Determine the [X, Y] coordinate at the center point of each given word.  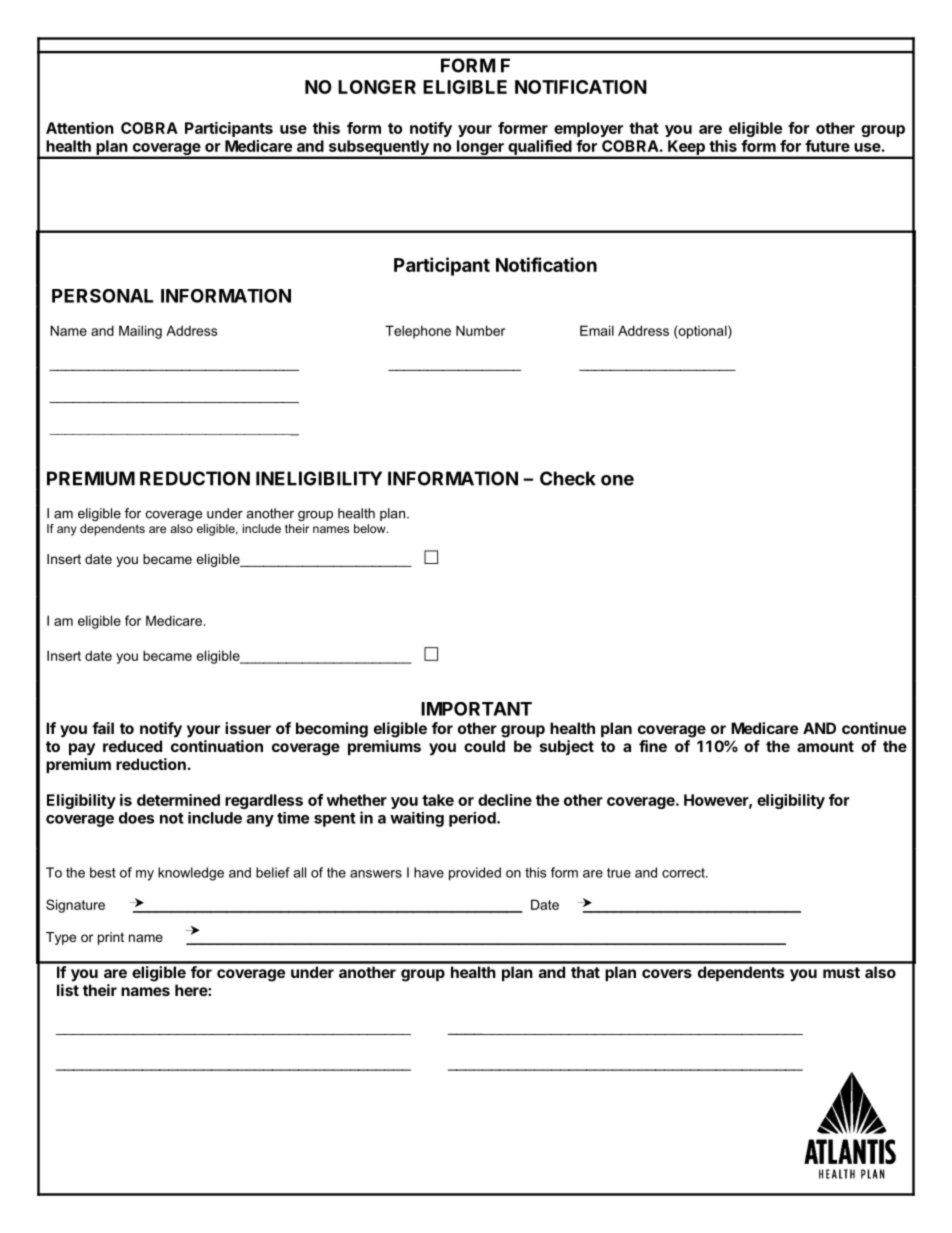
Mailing [140, 332]
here [192, 990]
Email [597, 330]
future [827, 146]
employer [588, 129]
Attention [80, 128]
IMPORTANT [476, 709]
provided [475, 874]
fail [103, 728]
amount [825, 746]
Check [568, 478]
